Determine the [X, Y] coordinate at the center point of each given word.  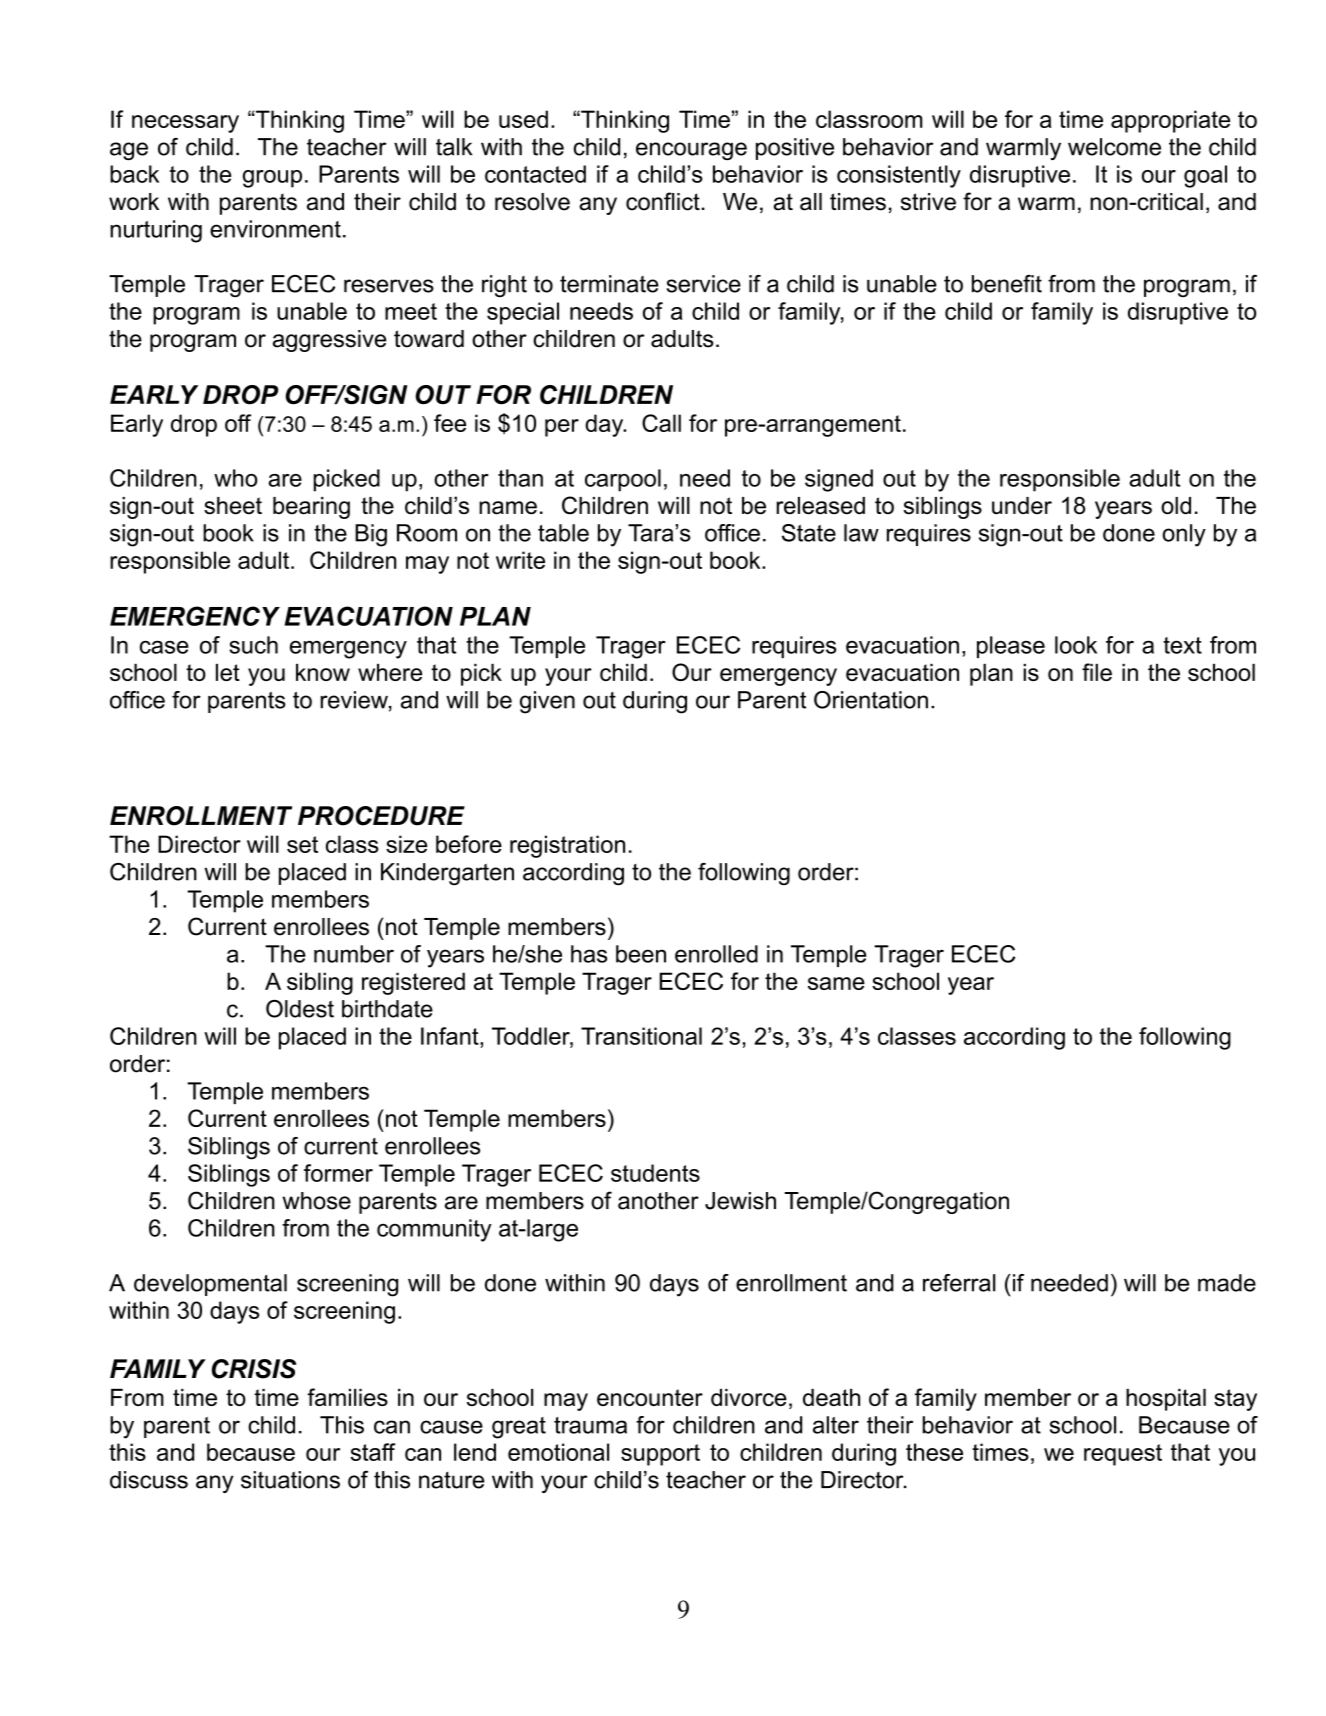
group [272, 179]
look [1076, 645]
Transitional [641, 1036]
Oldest [300, 1009]
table [563, 533]
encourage [691, 151]
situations [290, 1480]
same [836, 983]
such [253, 645]
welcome [1114, 147]
